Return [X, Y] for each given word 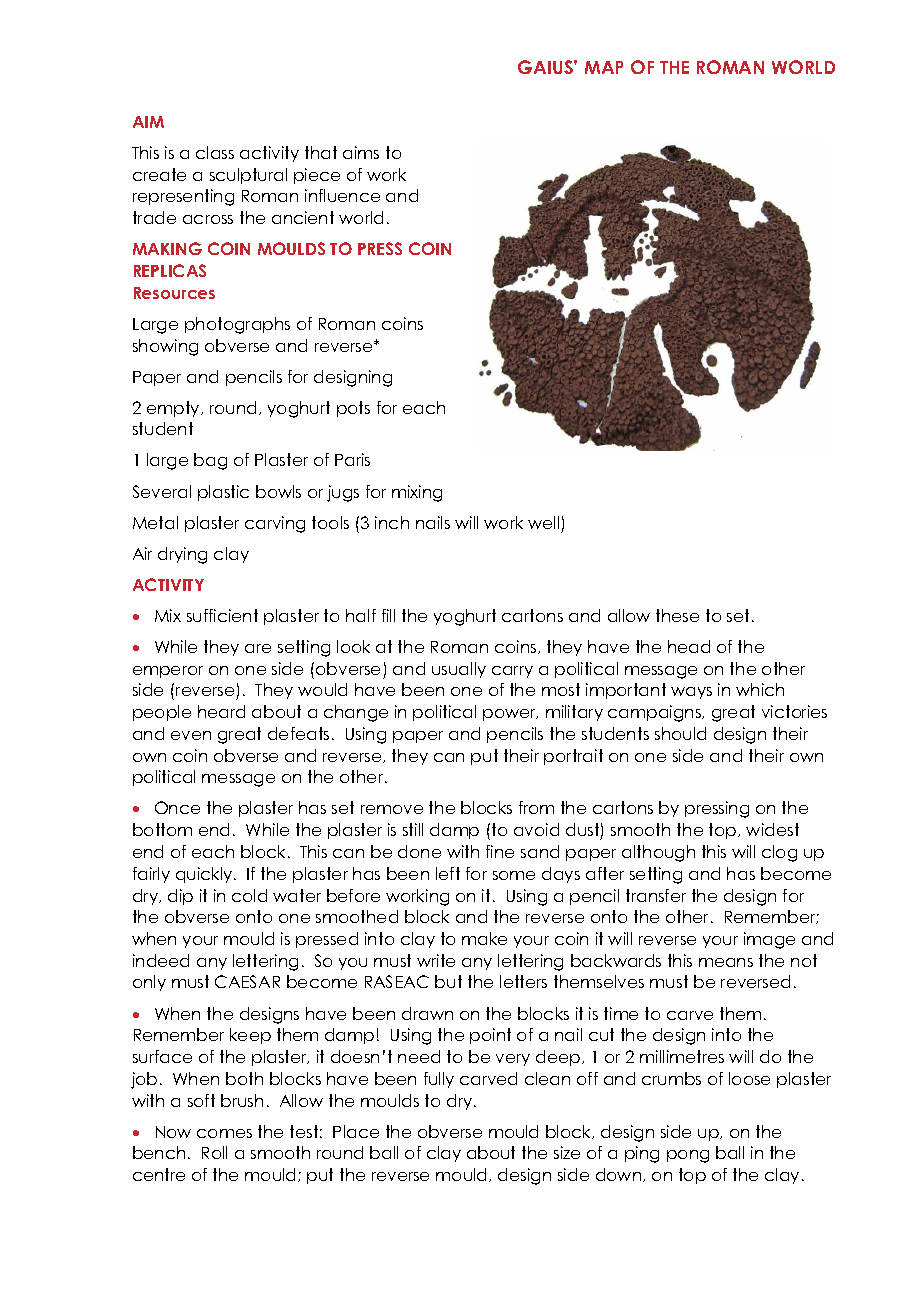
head [689, 646]
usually [459, 670]
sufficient [222, 615]
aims [361, 152]
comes [224, 1133]
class [215, 152]
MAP [604, 67]
